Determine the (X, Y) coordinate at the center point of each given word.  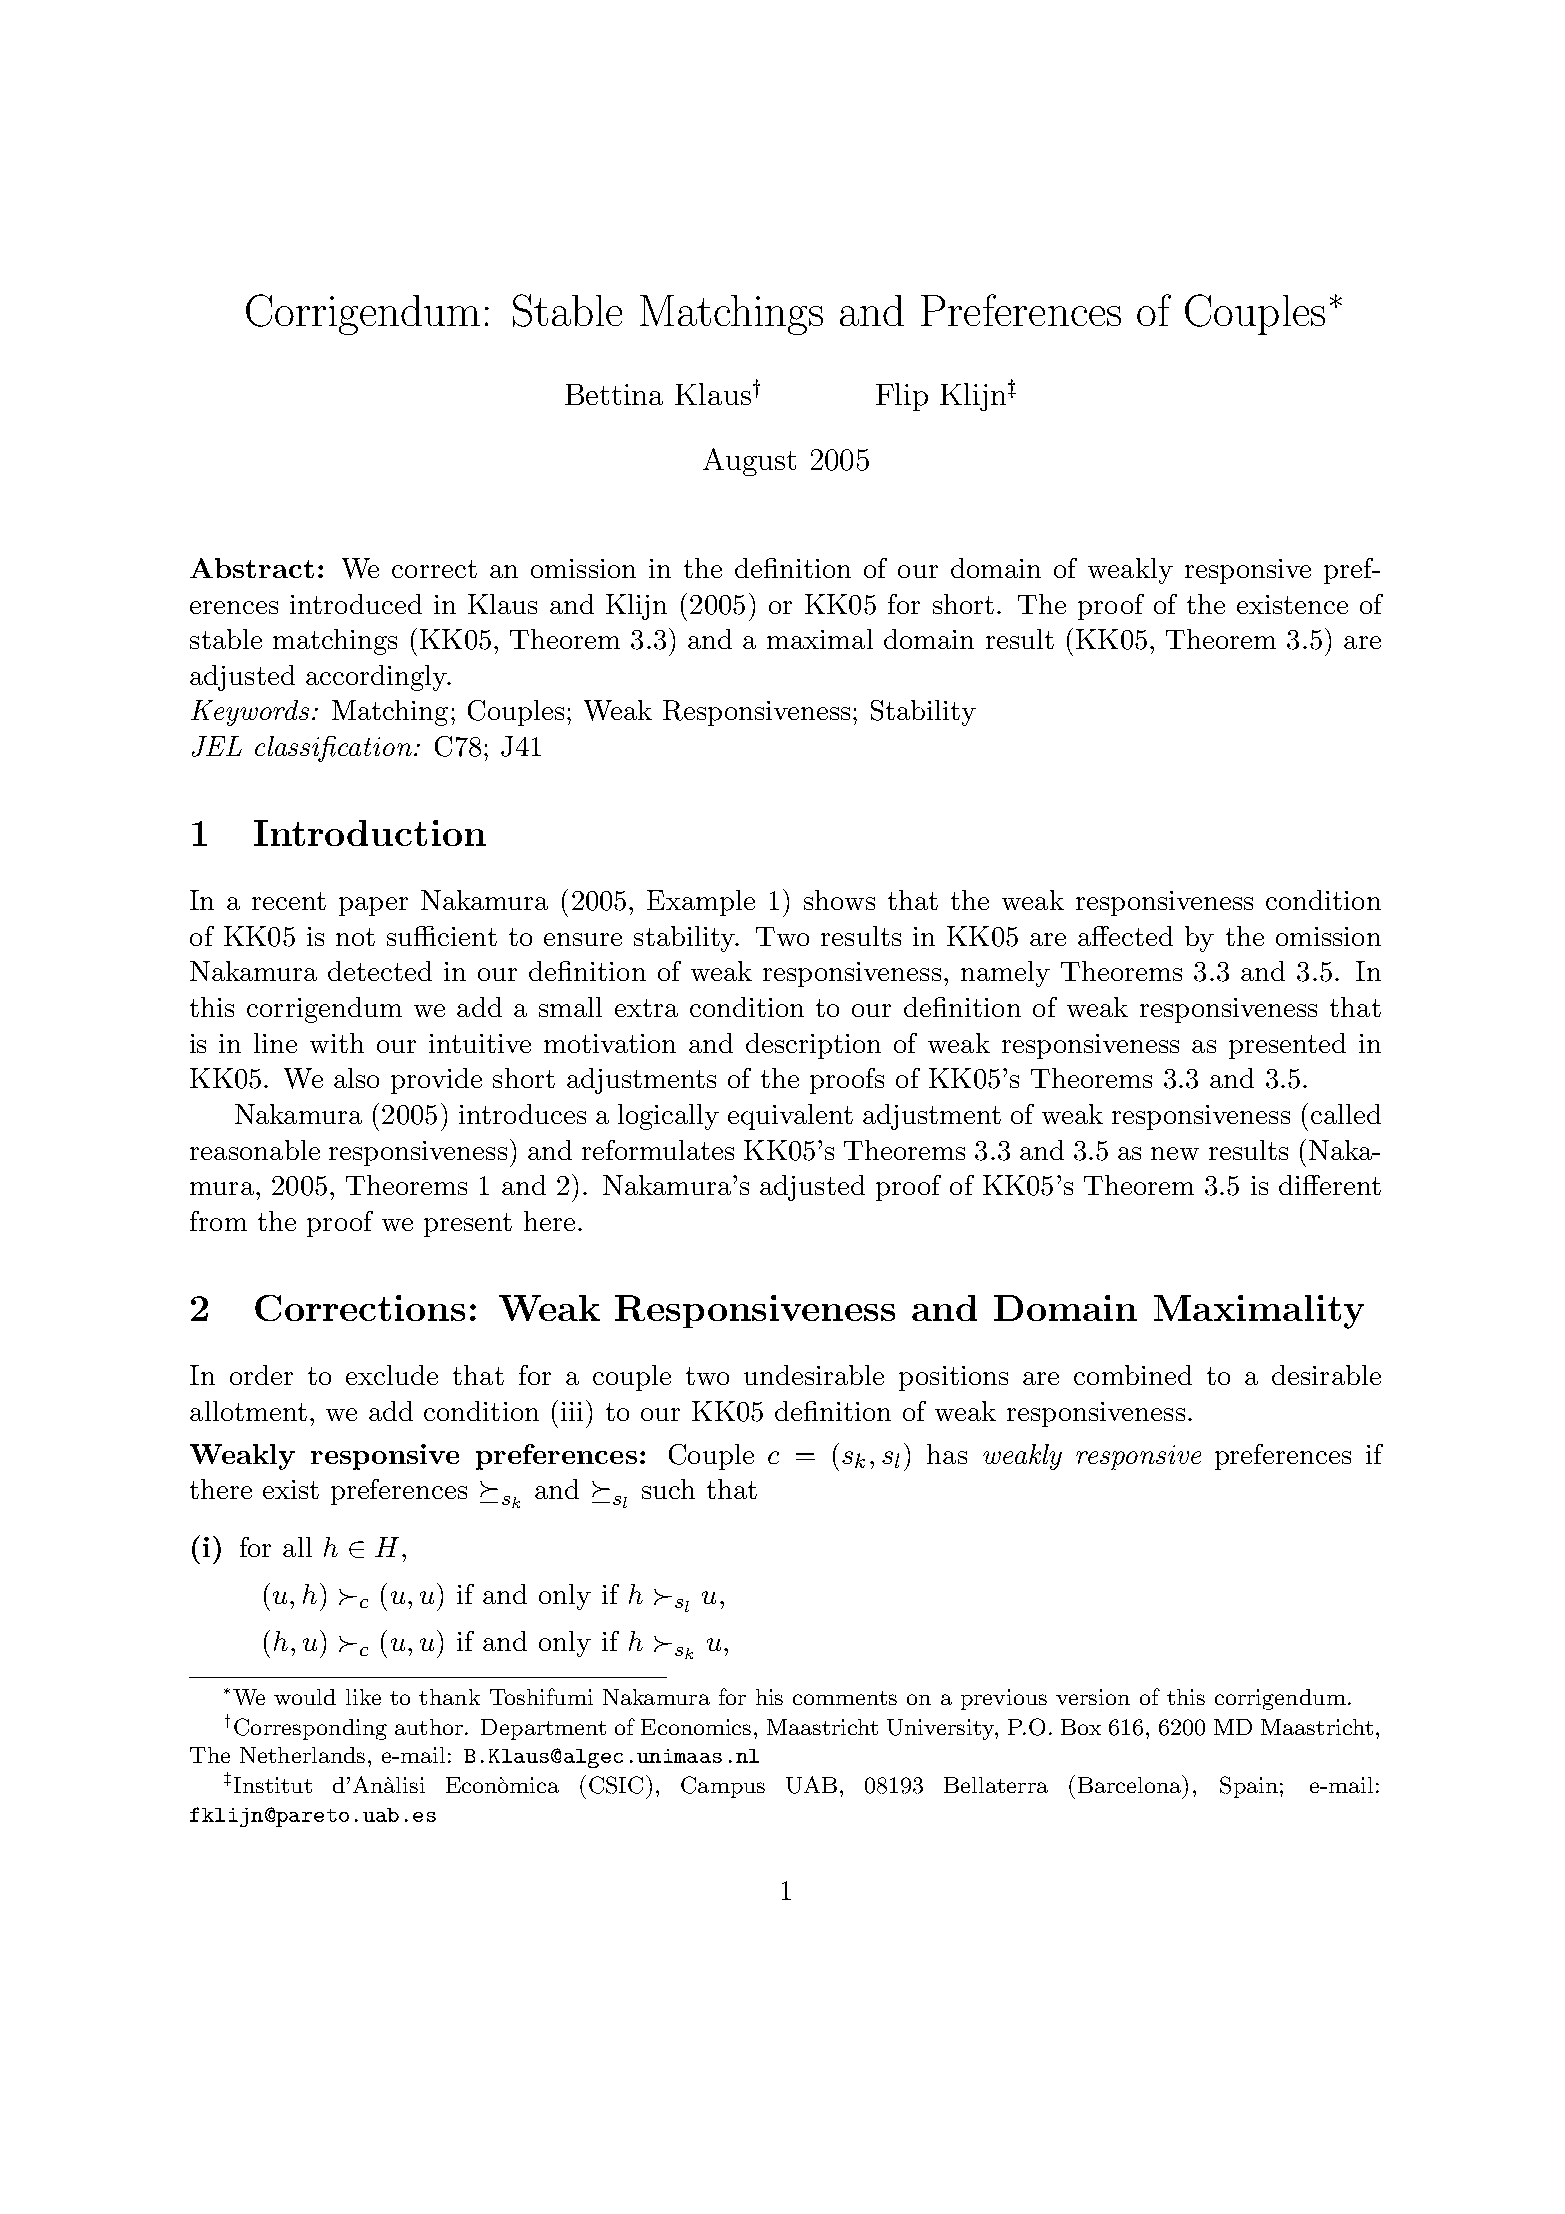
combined (1133, 1375)
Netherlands (302, 1755)
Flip (902, 397)
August (749, 462)
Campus (723, 1787)
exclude (392, 1375)
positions (953, 1378)
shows (839, 900)
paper (373, 906)
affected (1125, 936)
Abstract (252, 568)
